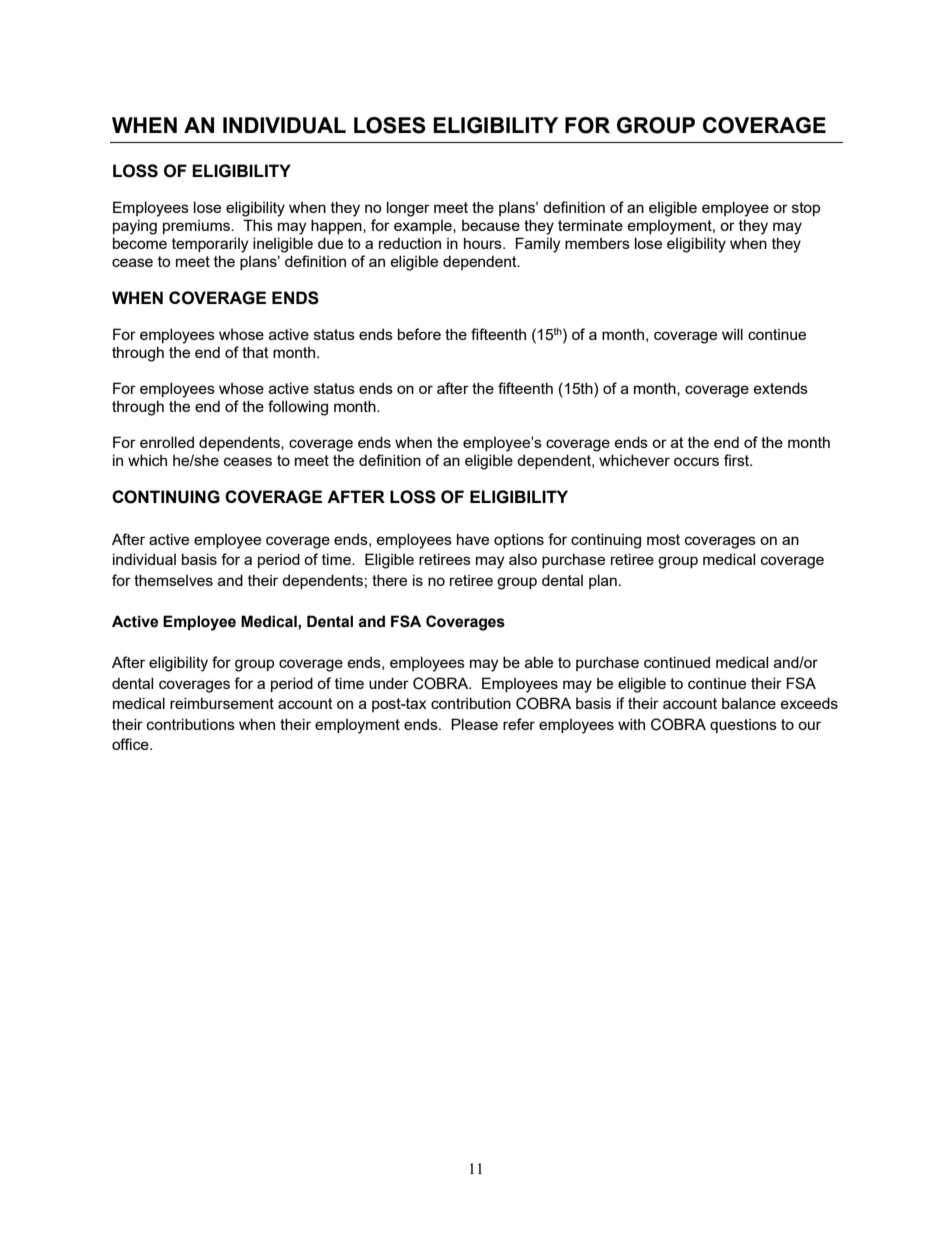  I want to click on premiums, so click(197, 227).
